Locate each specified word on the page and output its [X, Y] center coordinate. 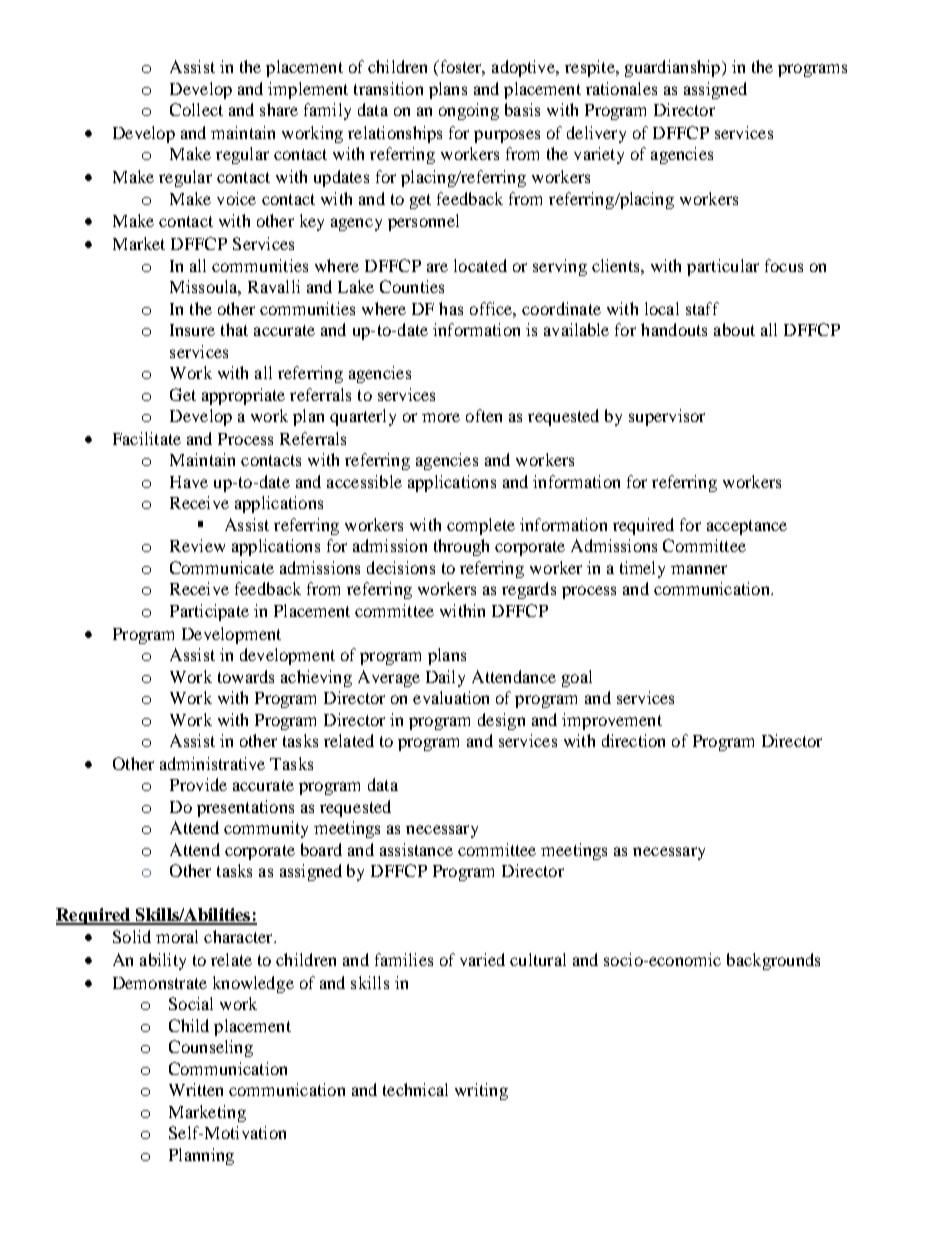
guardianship [674, 68]
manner [699, 569]
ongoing [469, 111]
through [461, 547]
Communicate [222, 567]
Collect [196, 109]
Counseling [211, 1048]
